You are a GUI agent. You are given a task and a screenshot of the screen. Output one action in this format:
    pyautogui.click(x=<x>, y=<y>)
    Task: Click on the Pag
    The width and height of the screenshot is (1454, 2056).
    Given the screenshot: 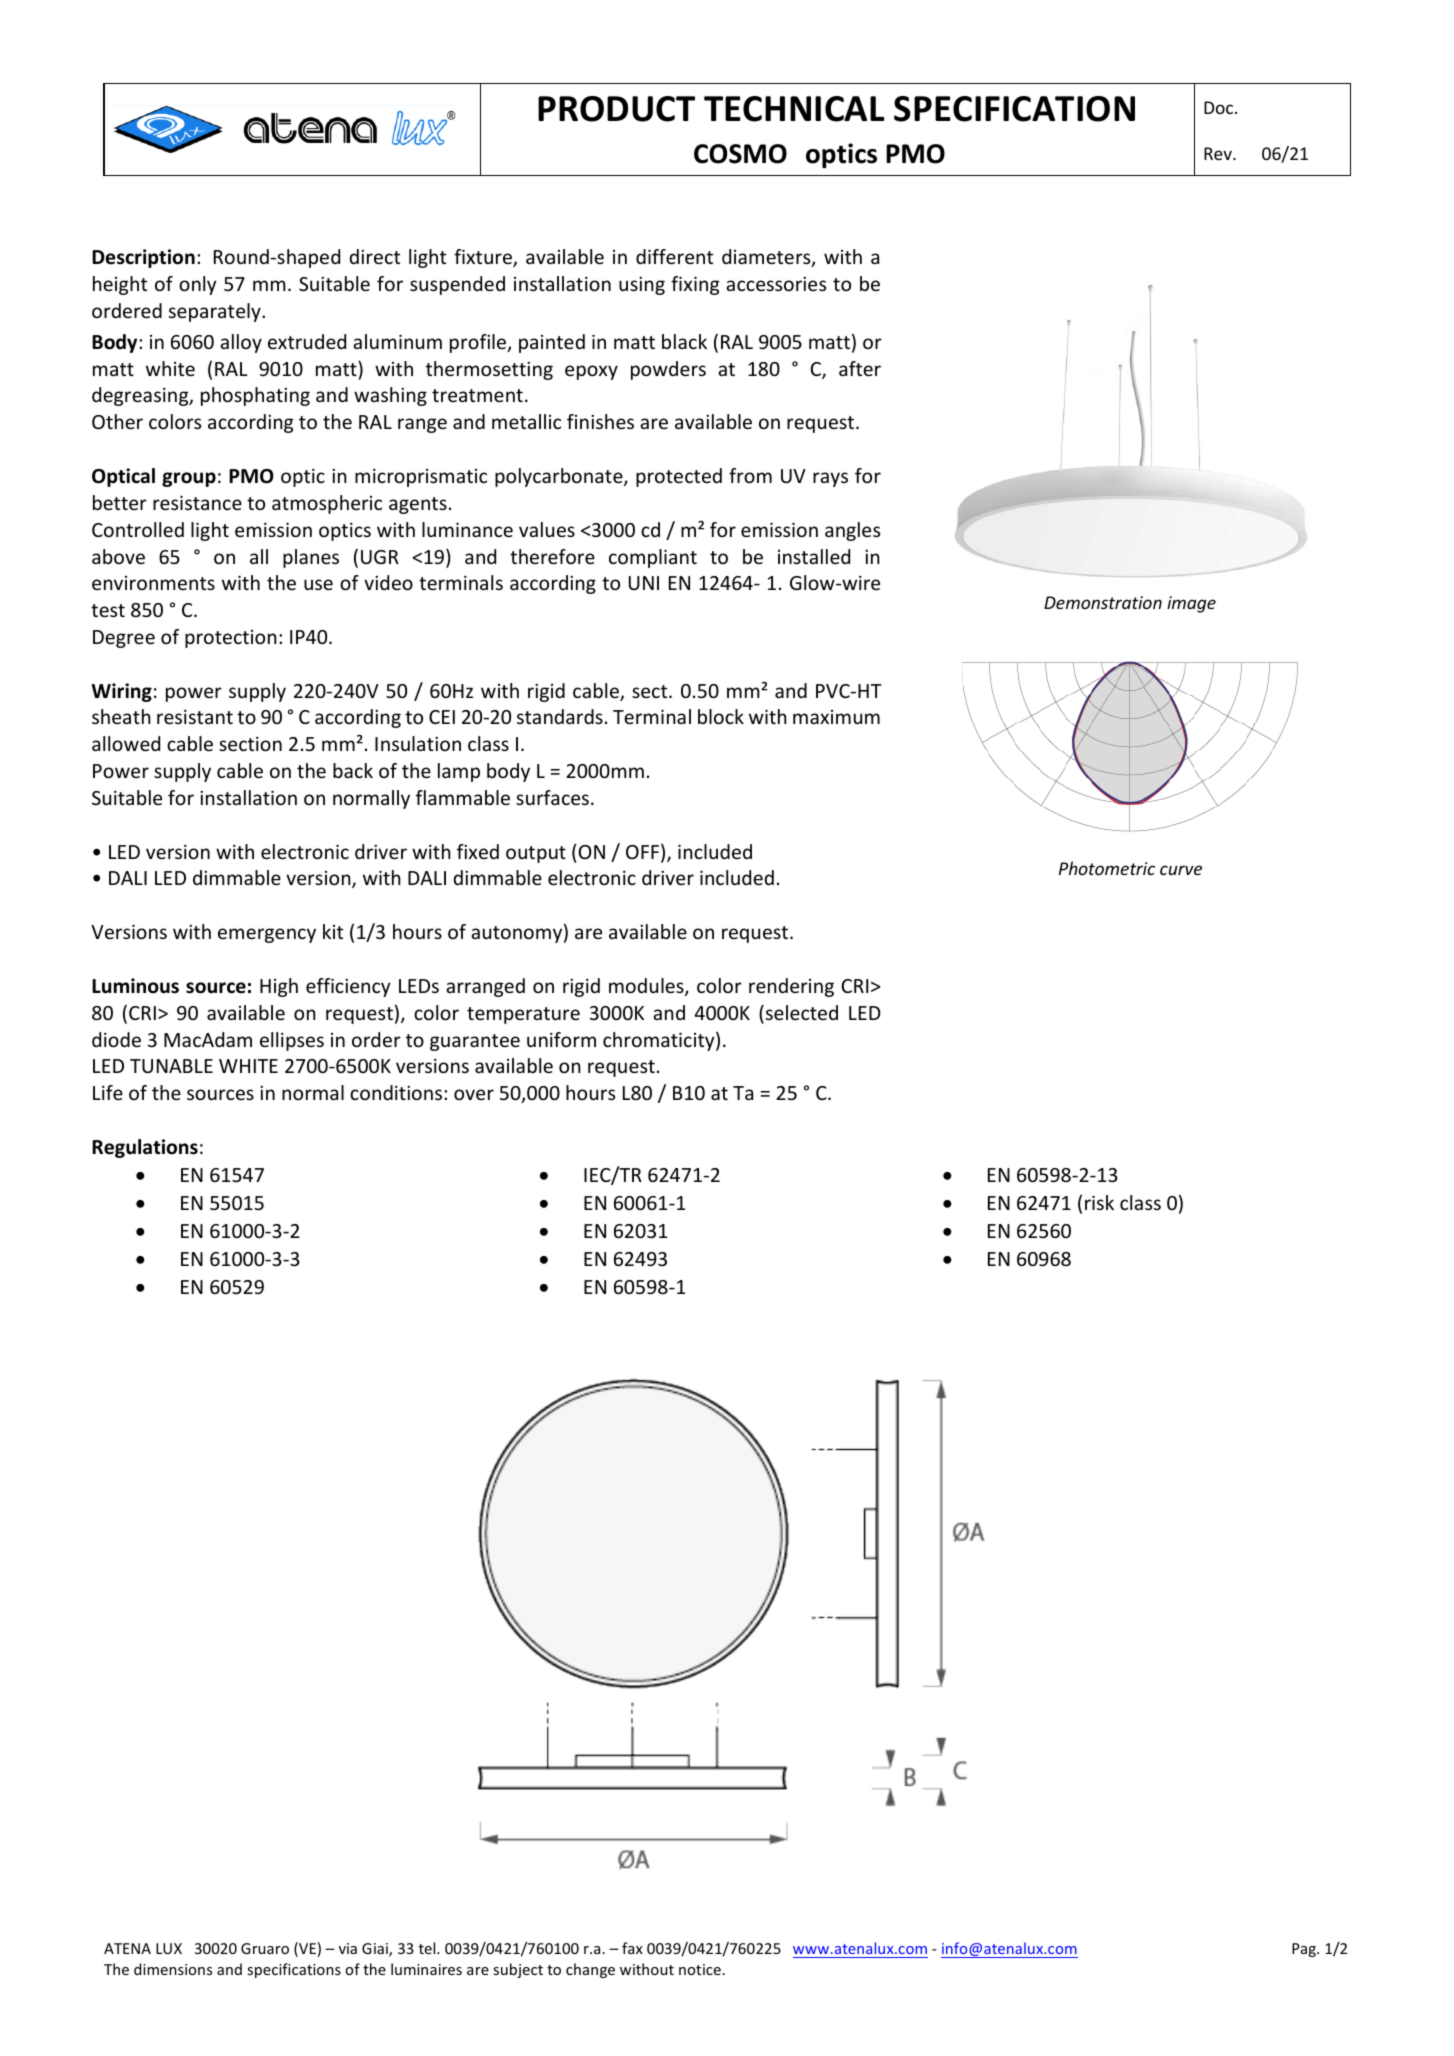 What is the action you would take?
    pyautogui.click(x=1305, y=1950)
